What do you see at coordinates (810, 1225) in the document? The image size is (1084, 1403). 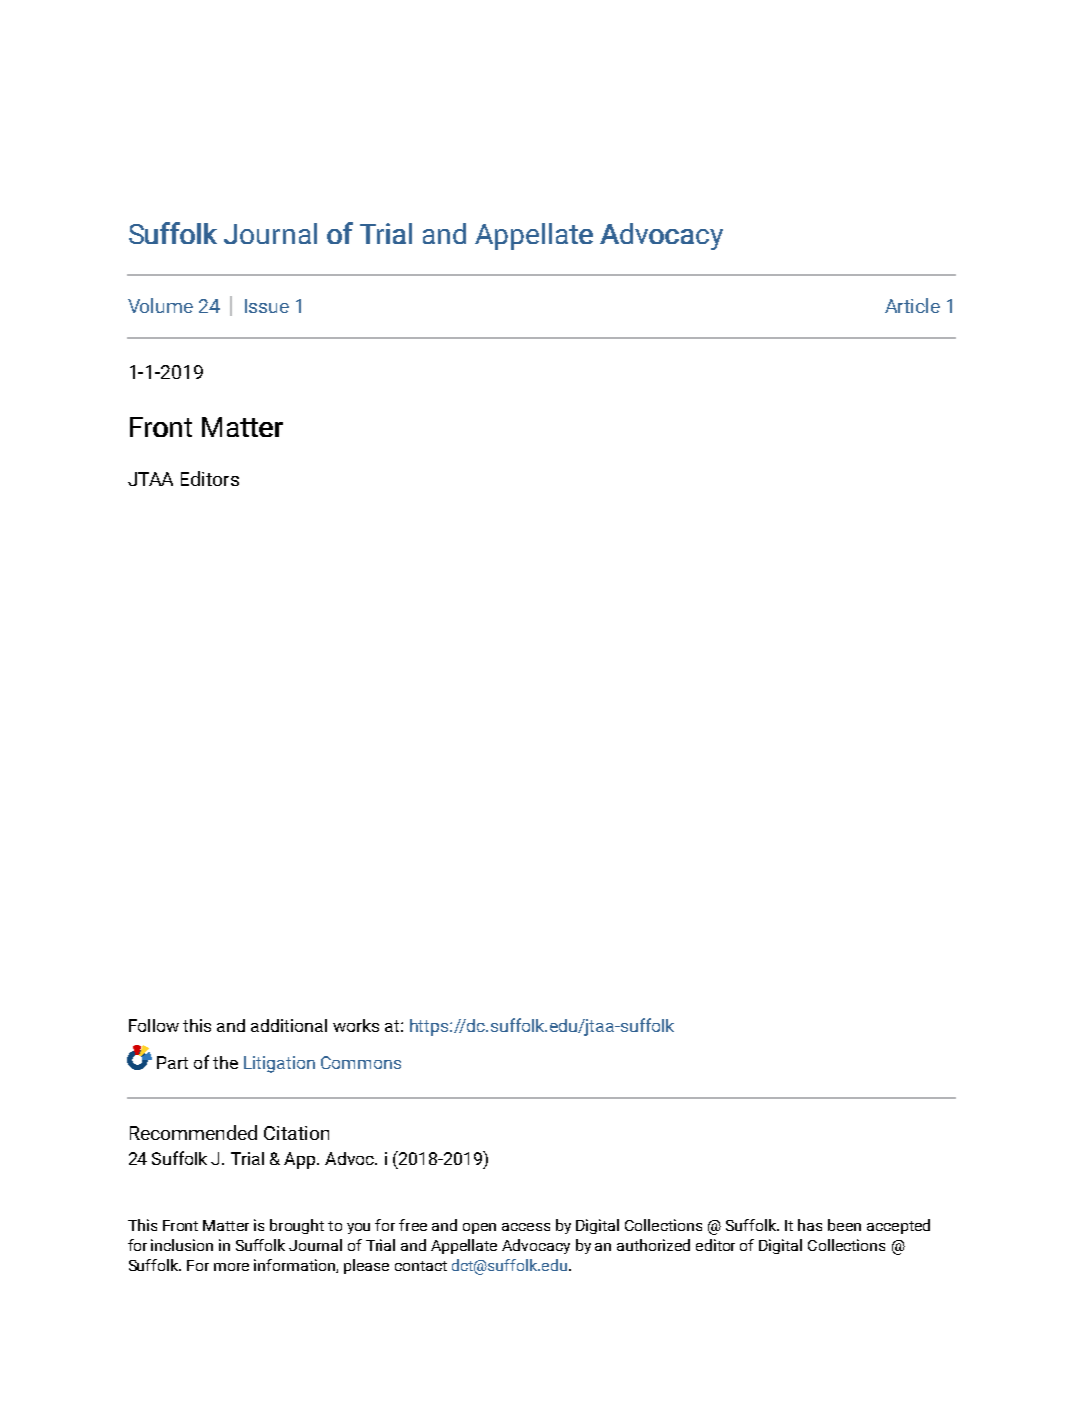 I see `has` at bounding box center [810, 1225].
